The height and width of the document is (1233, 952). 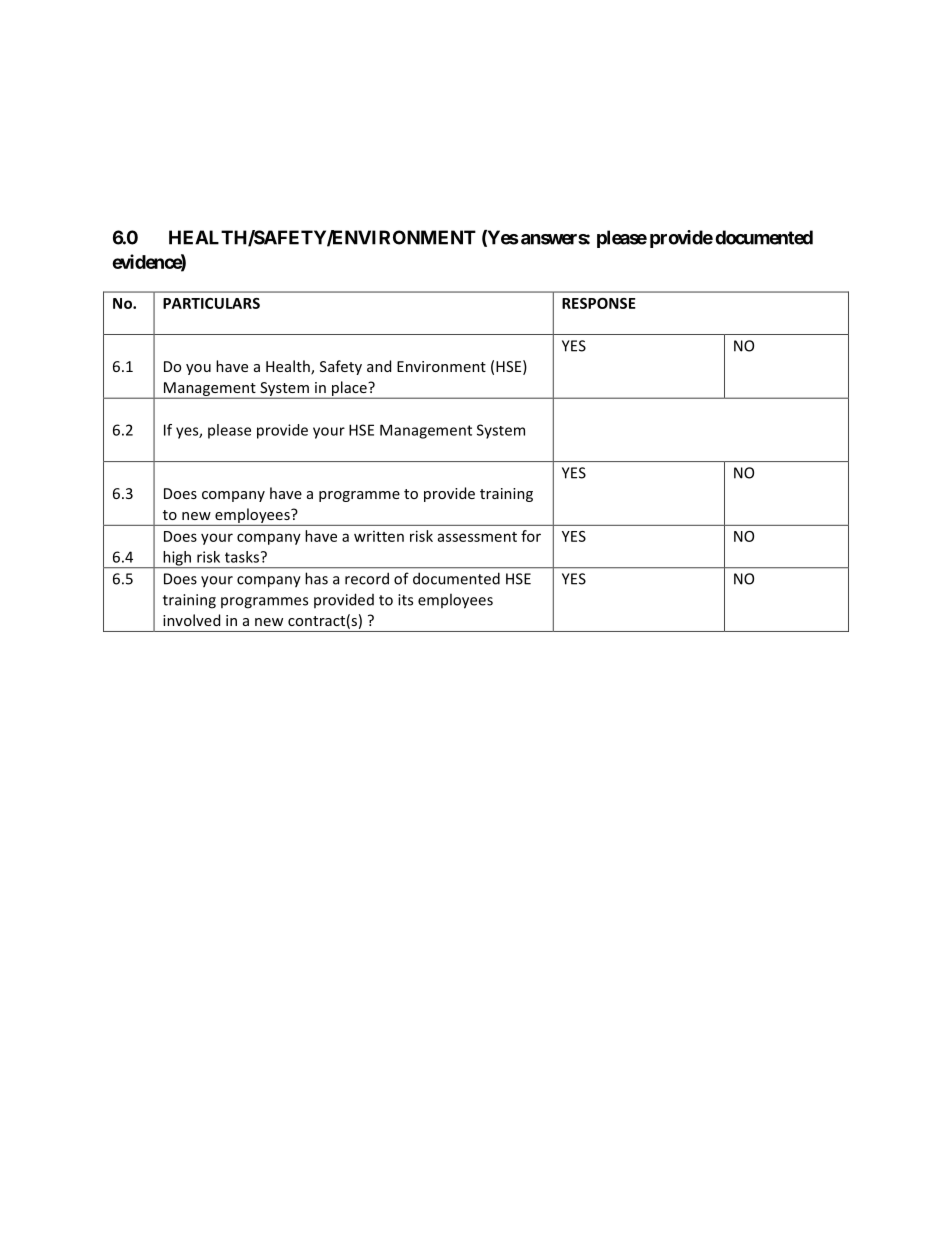 I want to click on for, so click(x=531, y=536).
